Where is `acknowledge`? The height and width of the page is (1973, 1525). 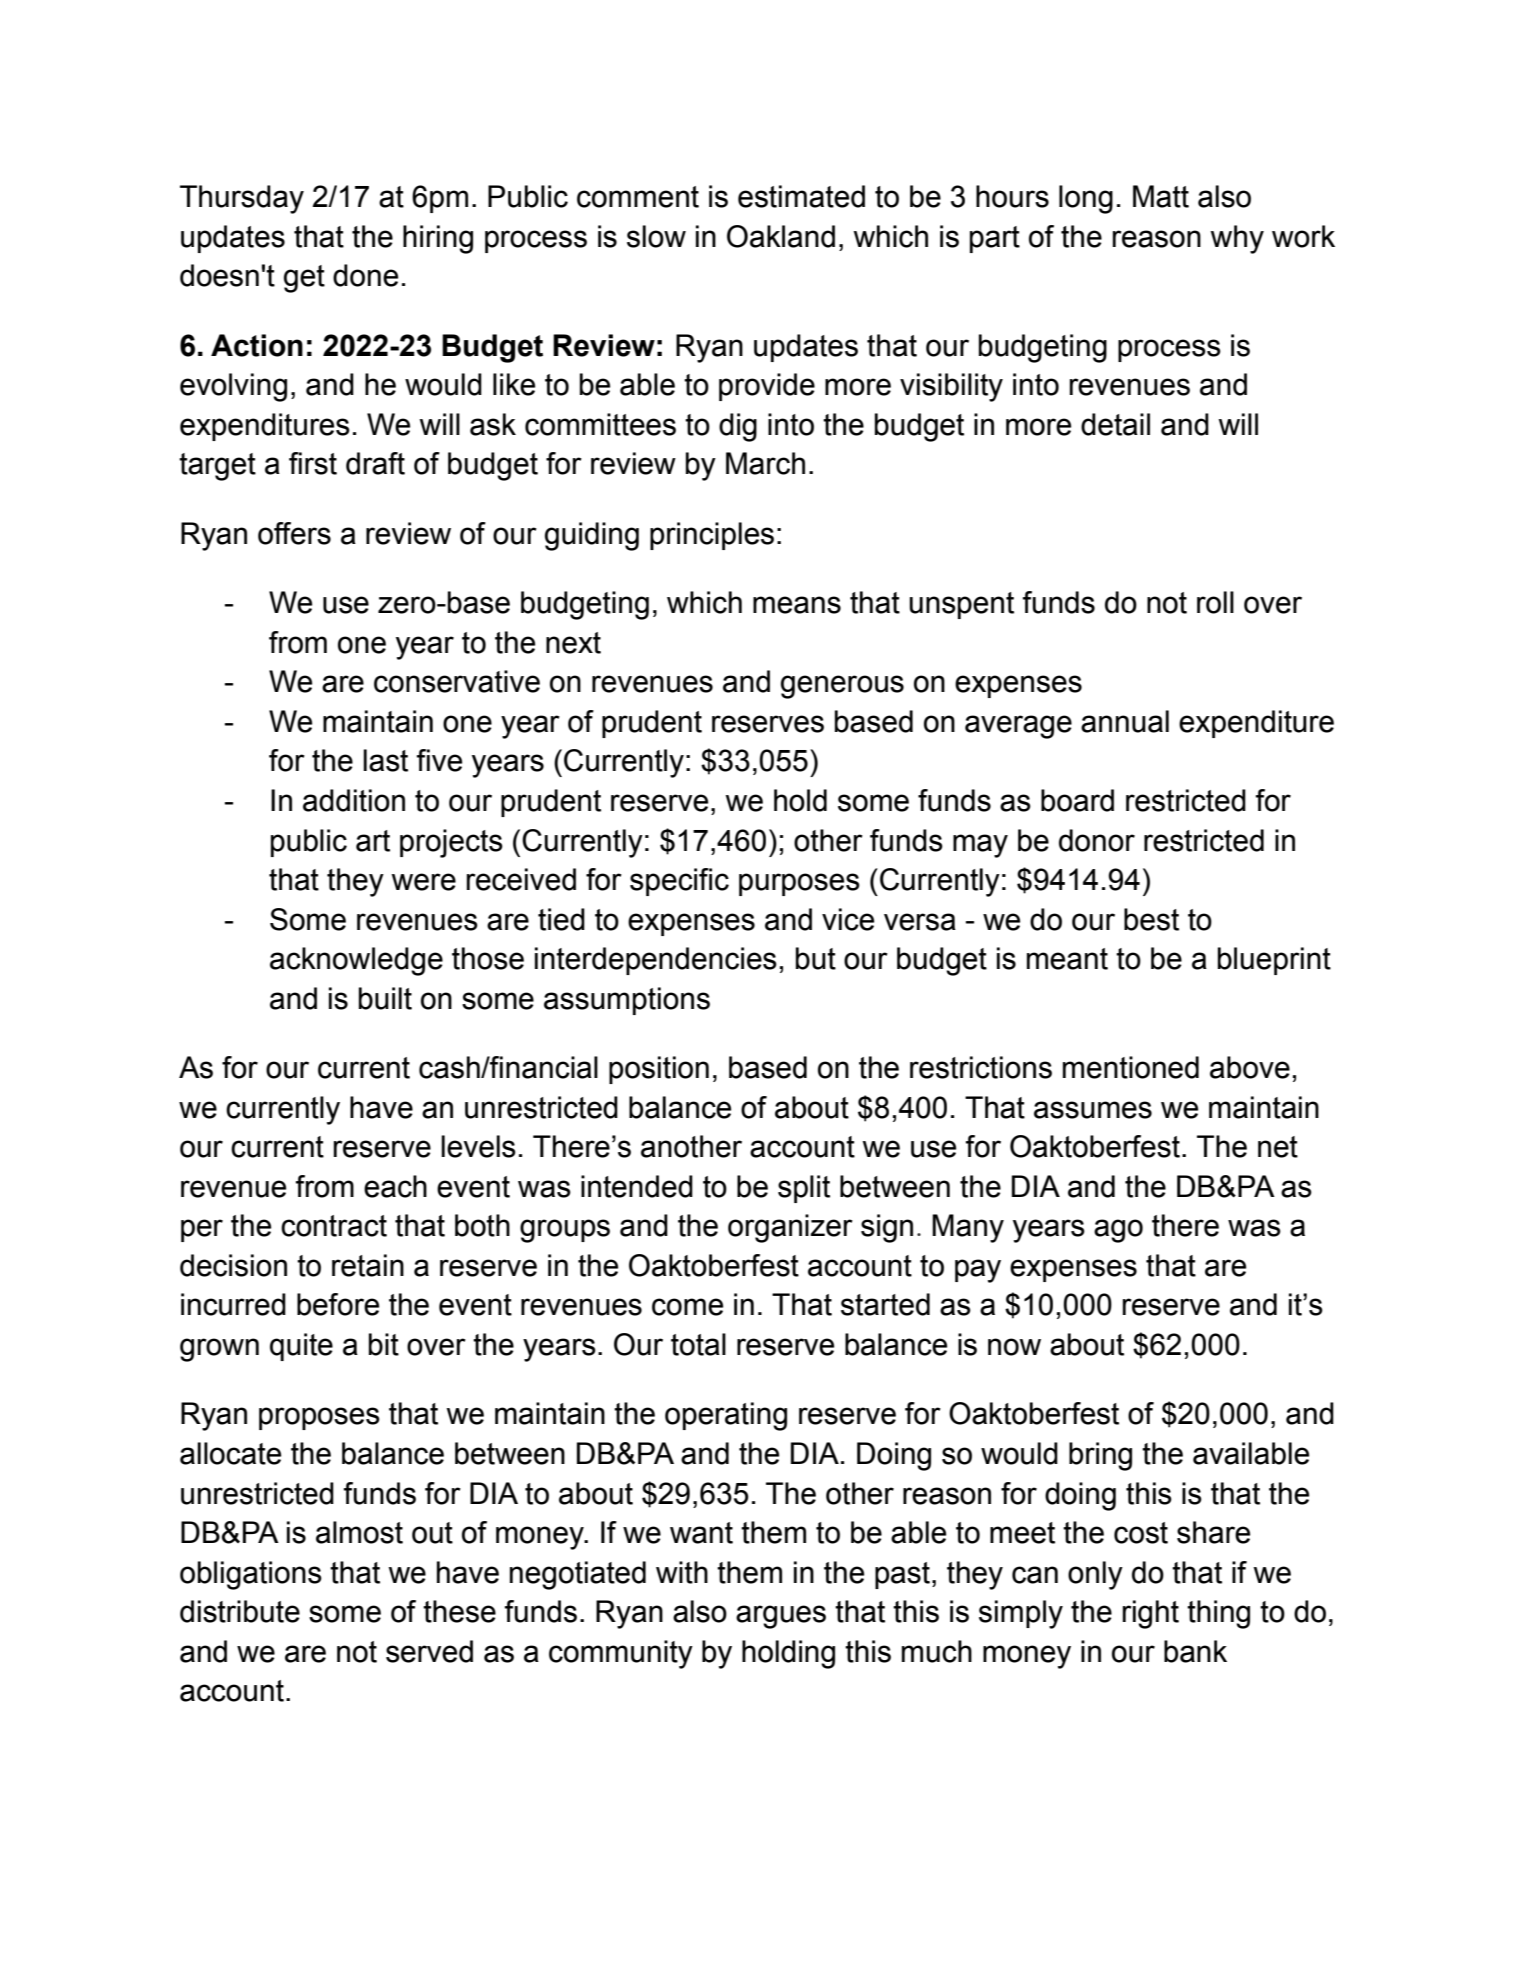 acknowledge is located at coordinates (356, 961).
